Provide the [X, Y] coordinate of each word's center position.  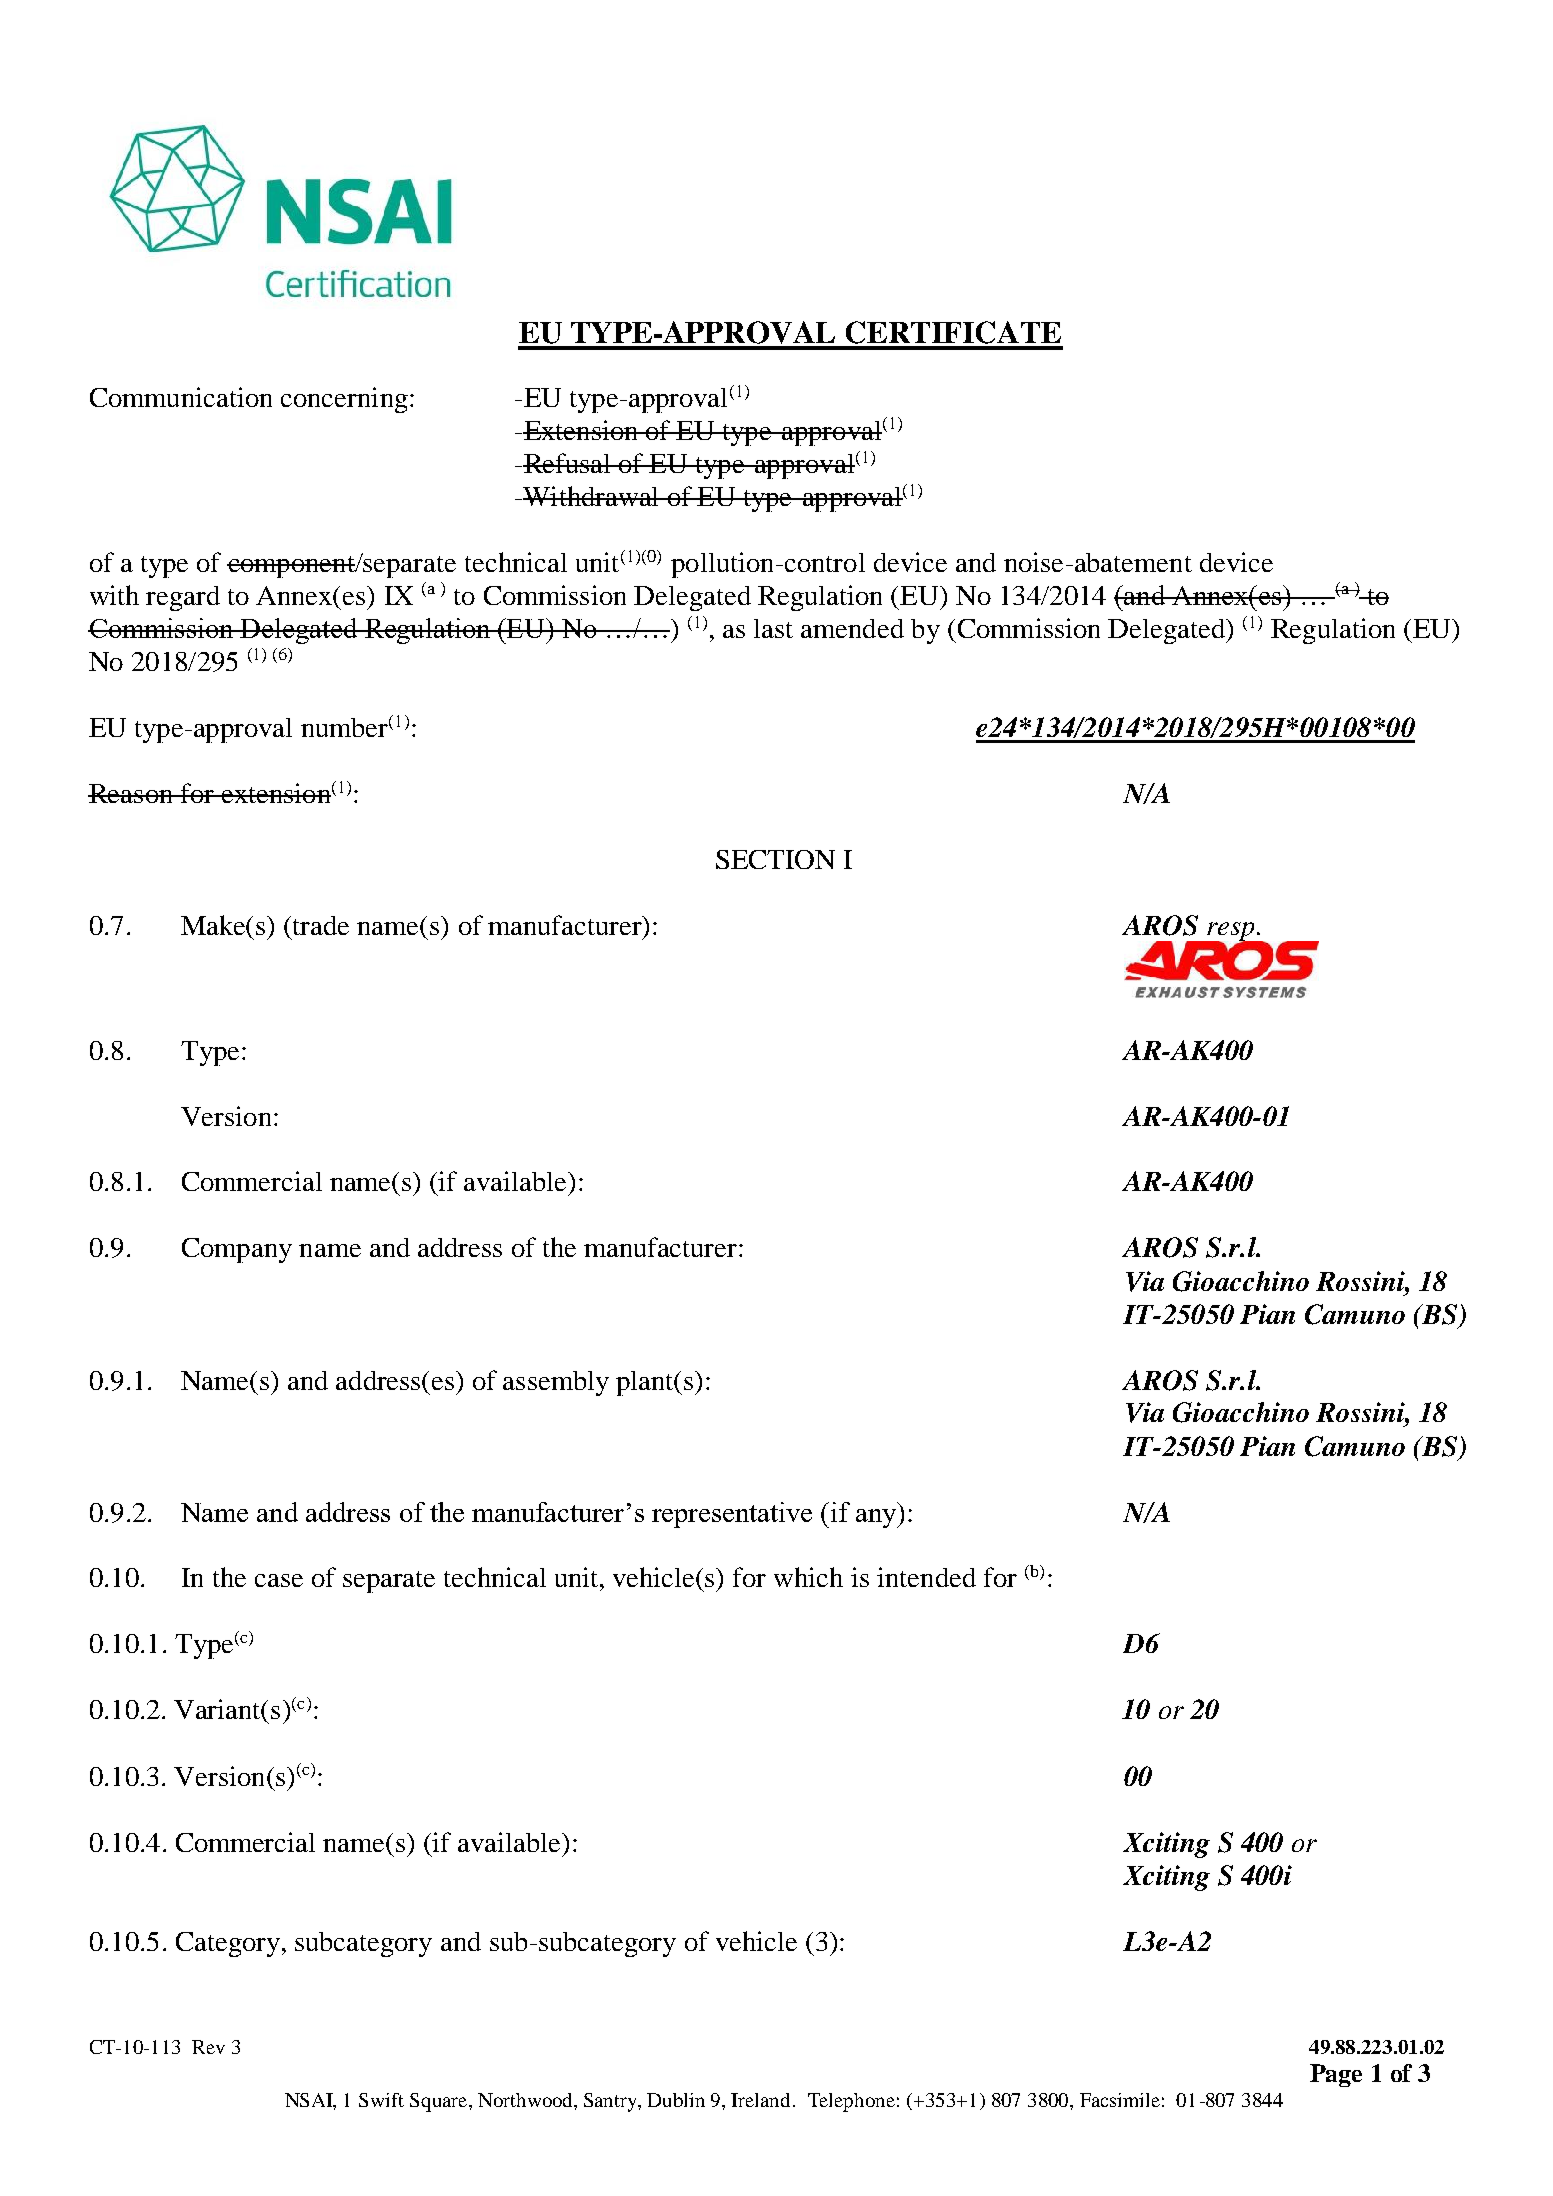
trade [321, 925]
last [773, 628]
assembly [556, 1383]
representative [732, 1515]
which [808, 1577]
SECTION [775, 859]
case [279, 1580]
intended [926, 1577]
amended [852, 628]
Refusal [568, 463]
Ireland [762, 2100]
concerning [344, 400]
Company [237, 1250]
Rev [208, 2047]
